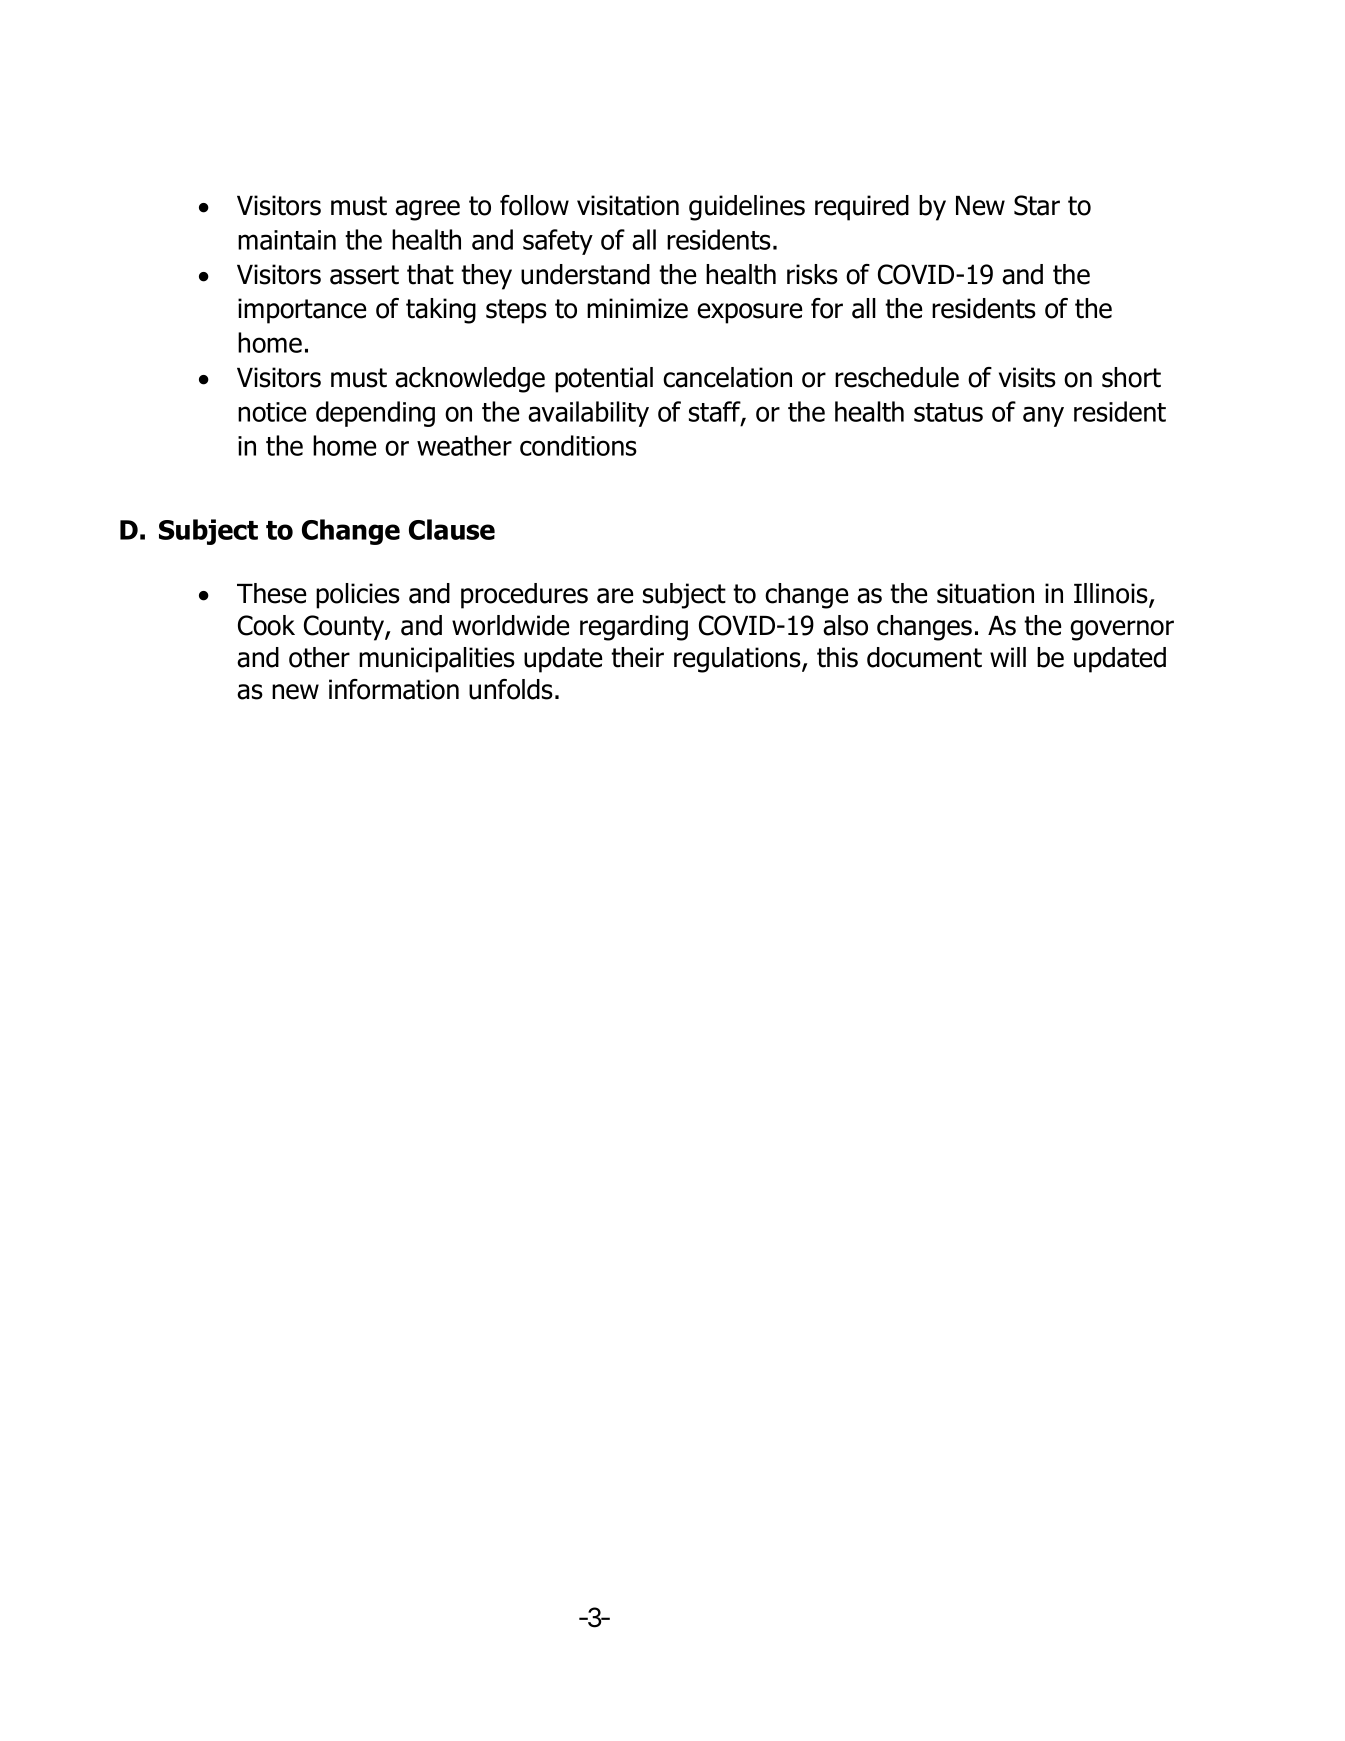  What do you see at coordinates (1027, 377) in the page?
I see `visits` at bounding box center [1027, 377].
